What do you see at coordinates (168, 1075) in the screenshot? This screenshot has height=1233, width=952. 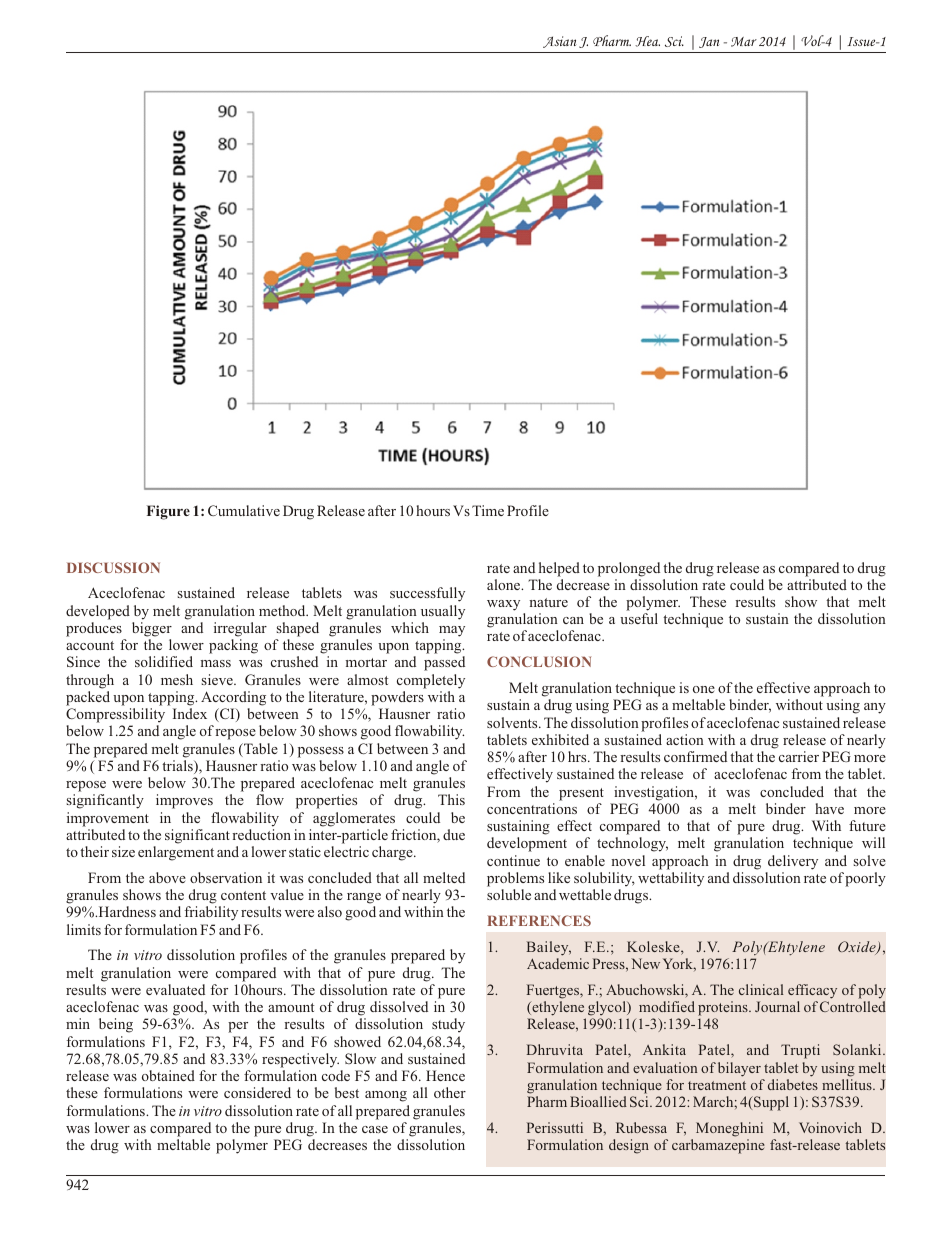 I see `obtained` at bounding box center [168, 1075].
